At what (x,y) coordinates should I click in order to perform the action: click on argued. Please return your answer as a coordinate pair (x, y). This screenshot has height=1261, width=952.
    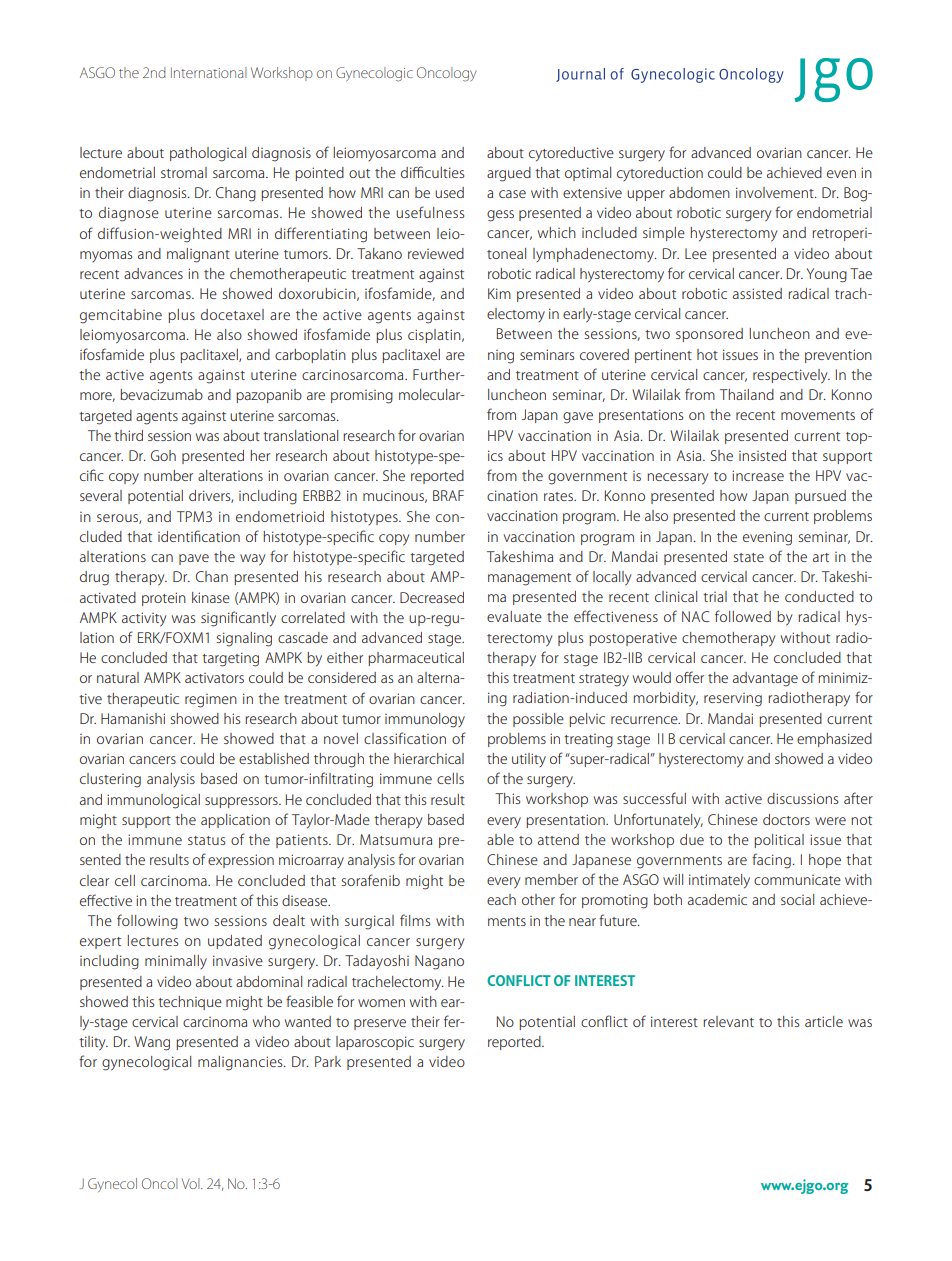
    Looking at the image, I should click on (509, 174).
